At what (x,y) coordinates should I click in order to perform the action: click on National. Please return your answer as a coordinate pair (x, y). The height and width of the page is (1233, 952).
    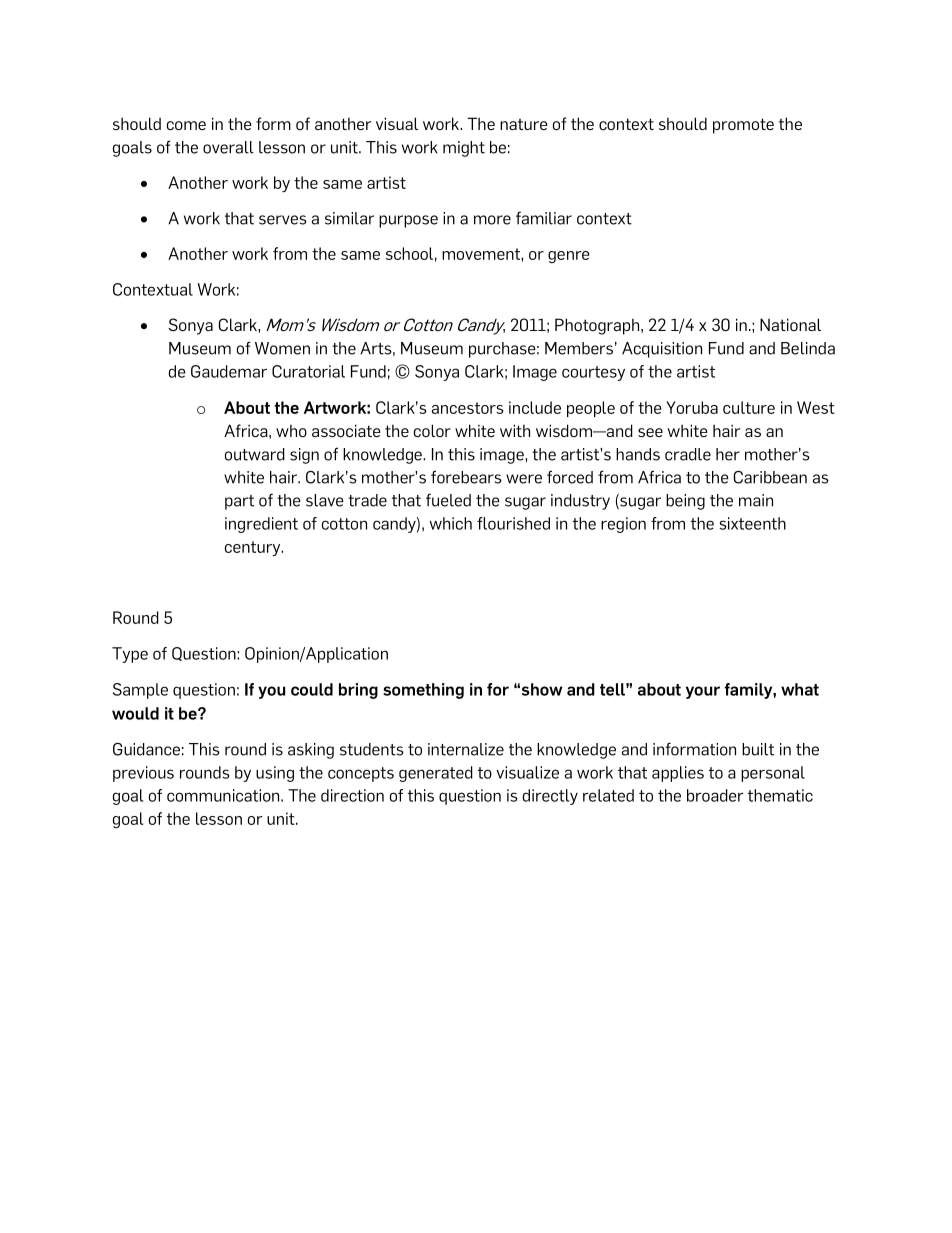
    Looking at the image, I should click on (790, 324).
